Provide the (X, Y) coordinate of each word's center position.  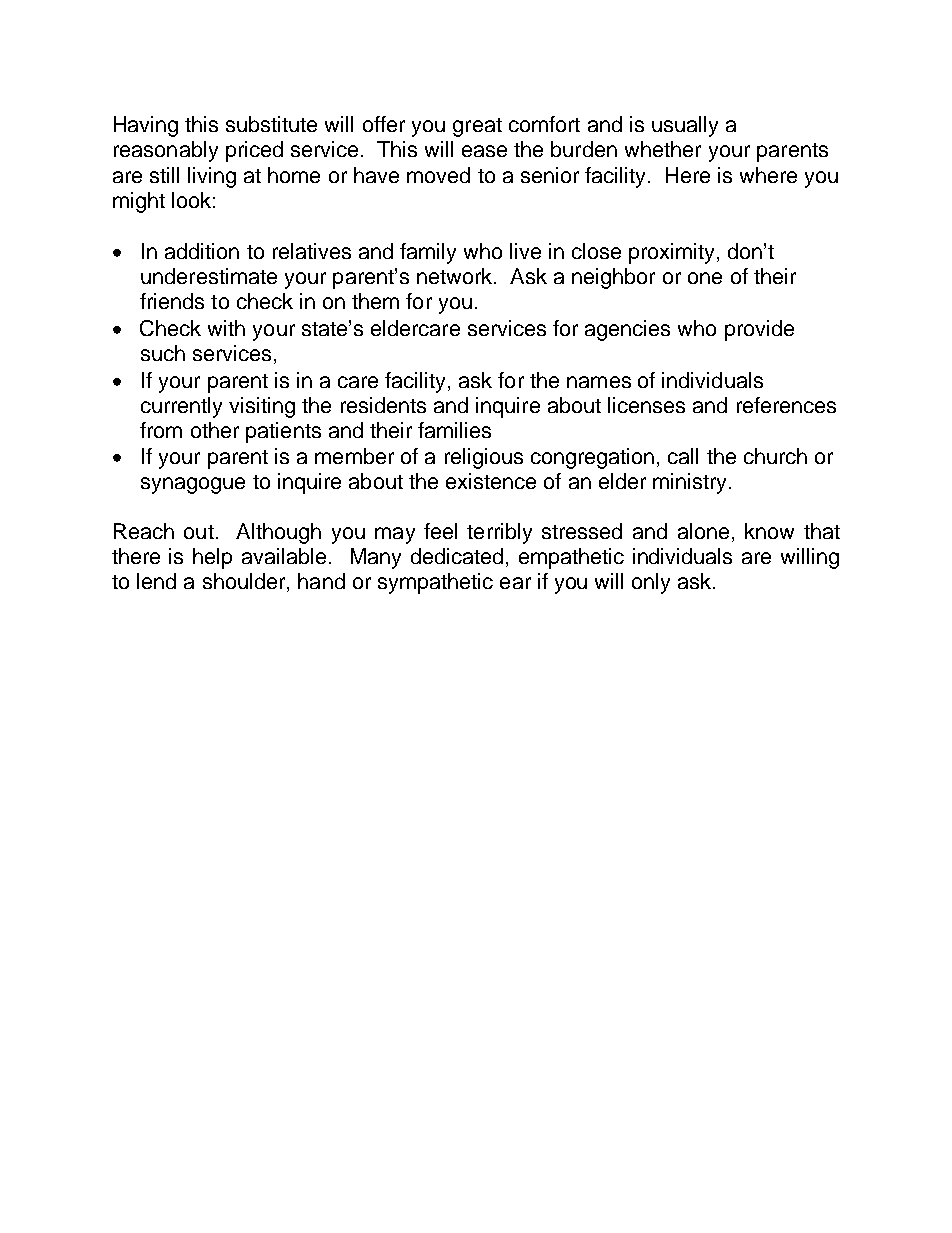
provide (759, 330)
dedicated (457, 556)
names (599, 382)
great (477, 127)
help (212, 558)
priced (254, 151)
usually (685, 126)
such (163, 353)
